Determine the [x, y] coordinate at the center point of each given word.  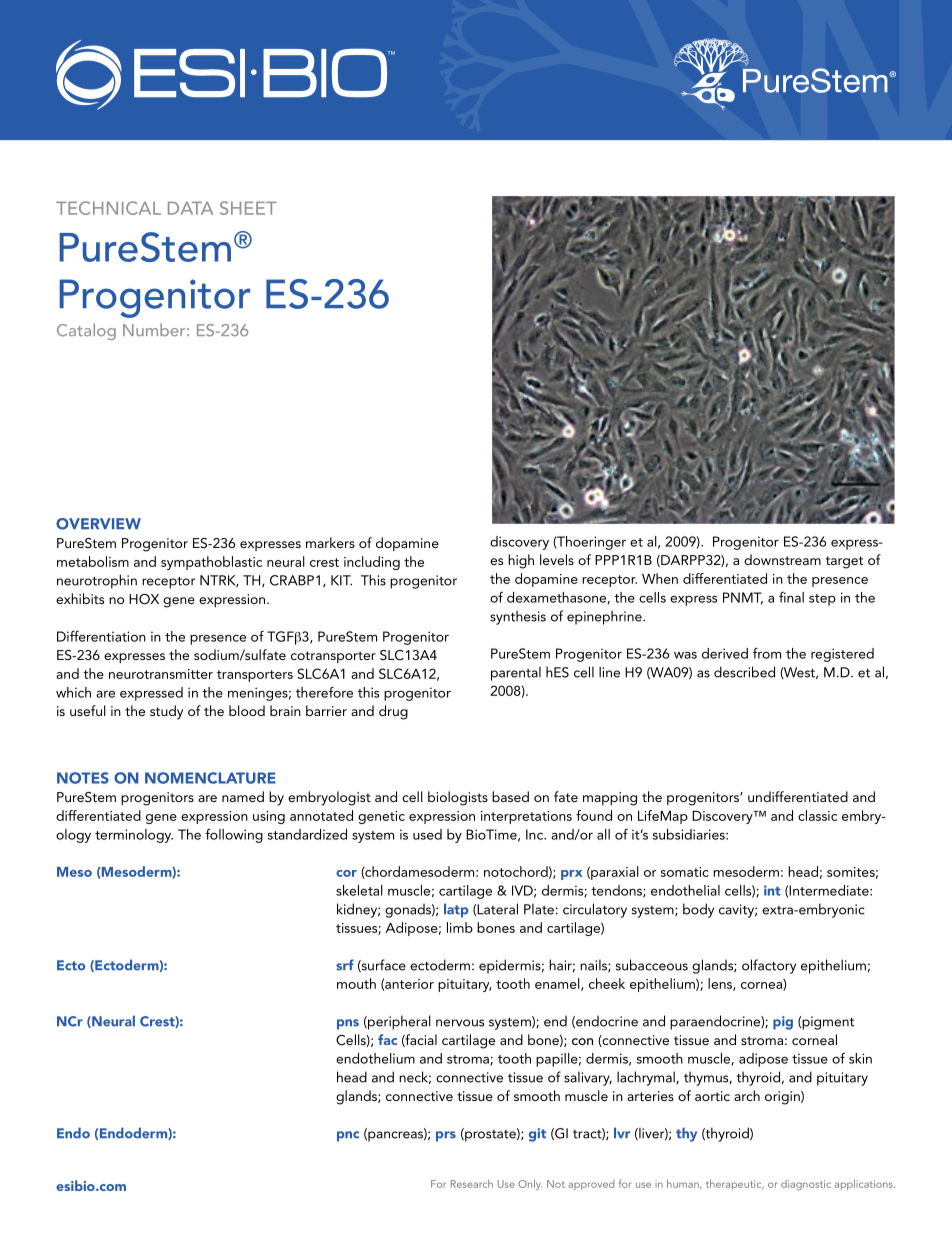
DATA [190, 208]
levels [557, 559]
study [166, 712]
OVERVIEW [98, 524]
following [234, 835]
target [844, 562]
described [744, 672]
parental [516, 673]
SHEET [248, 208]
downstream [782, 559]
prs [446, 1136]
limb [460, 927]
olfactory [769, 966]
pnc [348, 1136]
